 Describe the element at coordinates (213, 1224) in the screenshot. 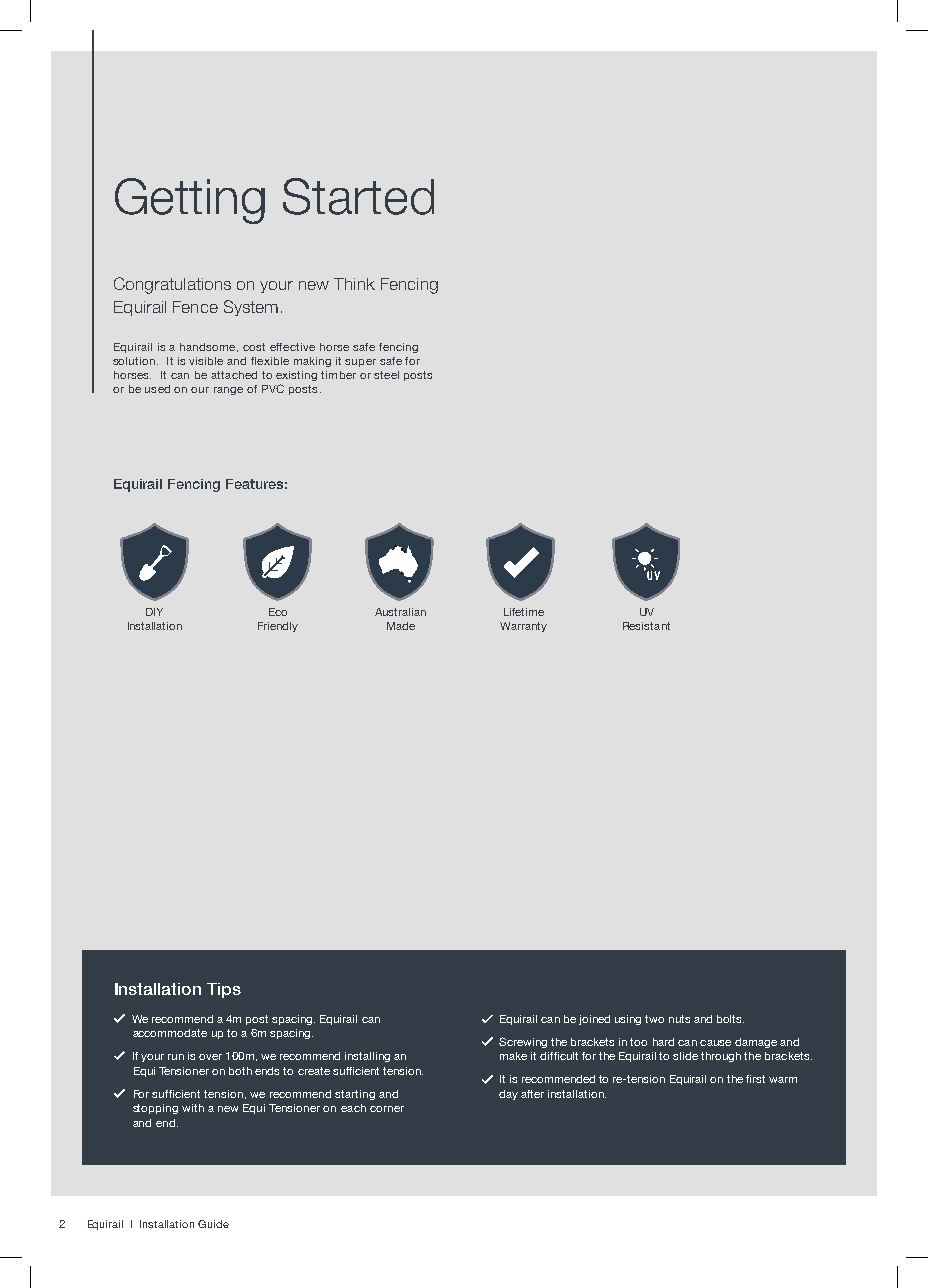

I see `Guide` at that location.
